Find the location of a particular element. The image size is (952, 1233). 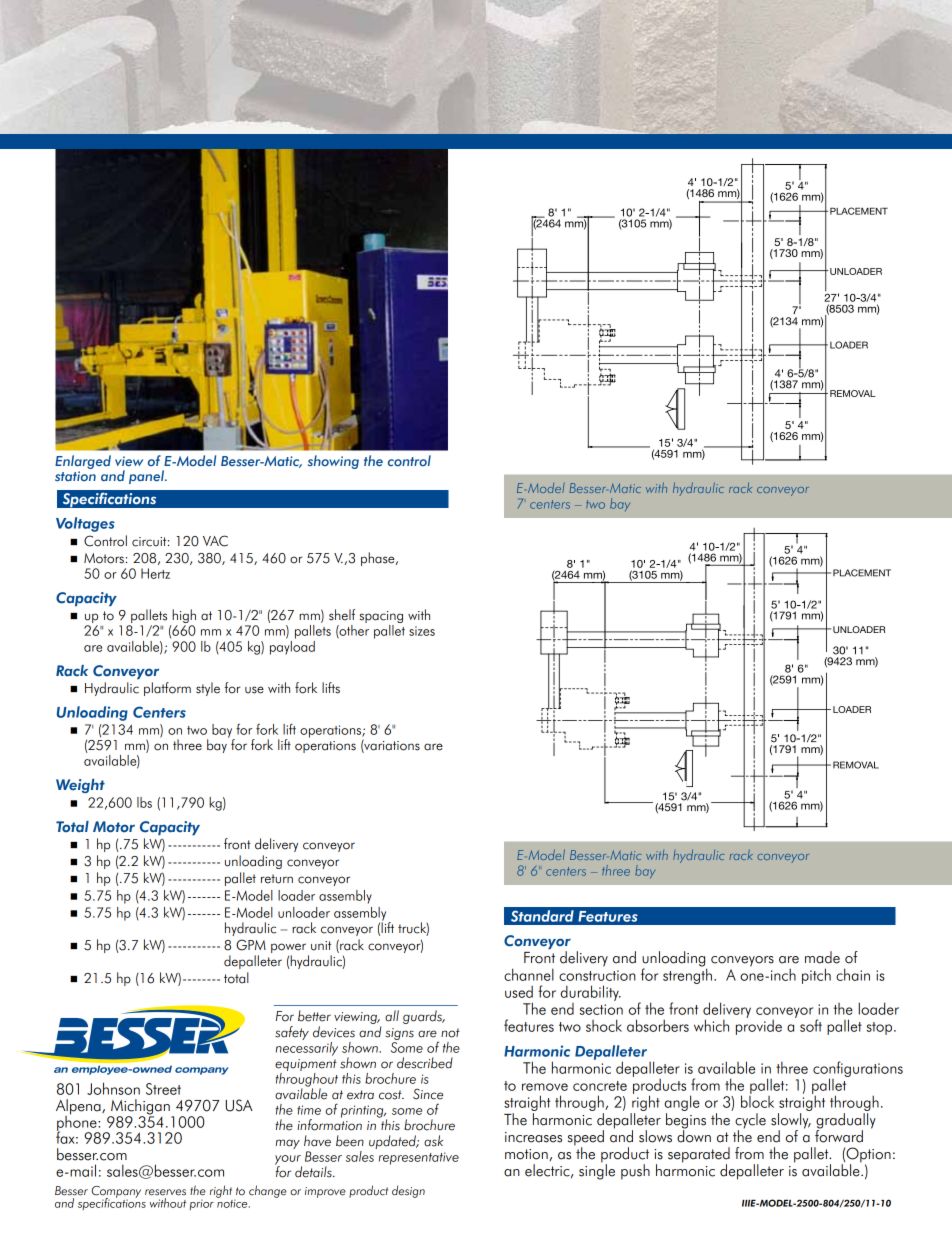

panel is located at coordinates (147, 477).
